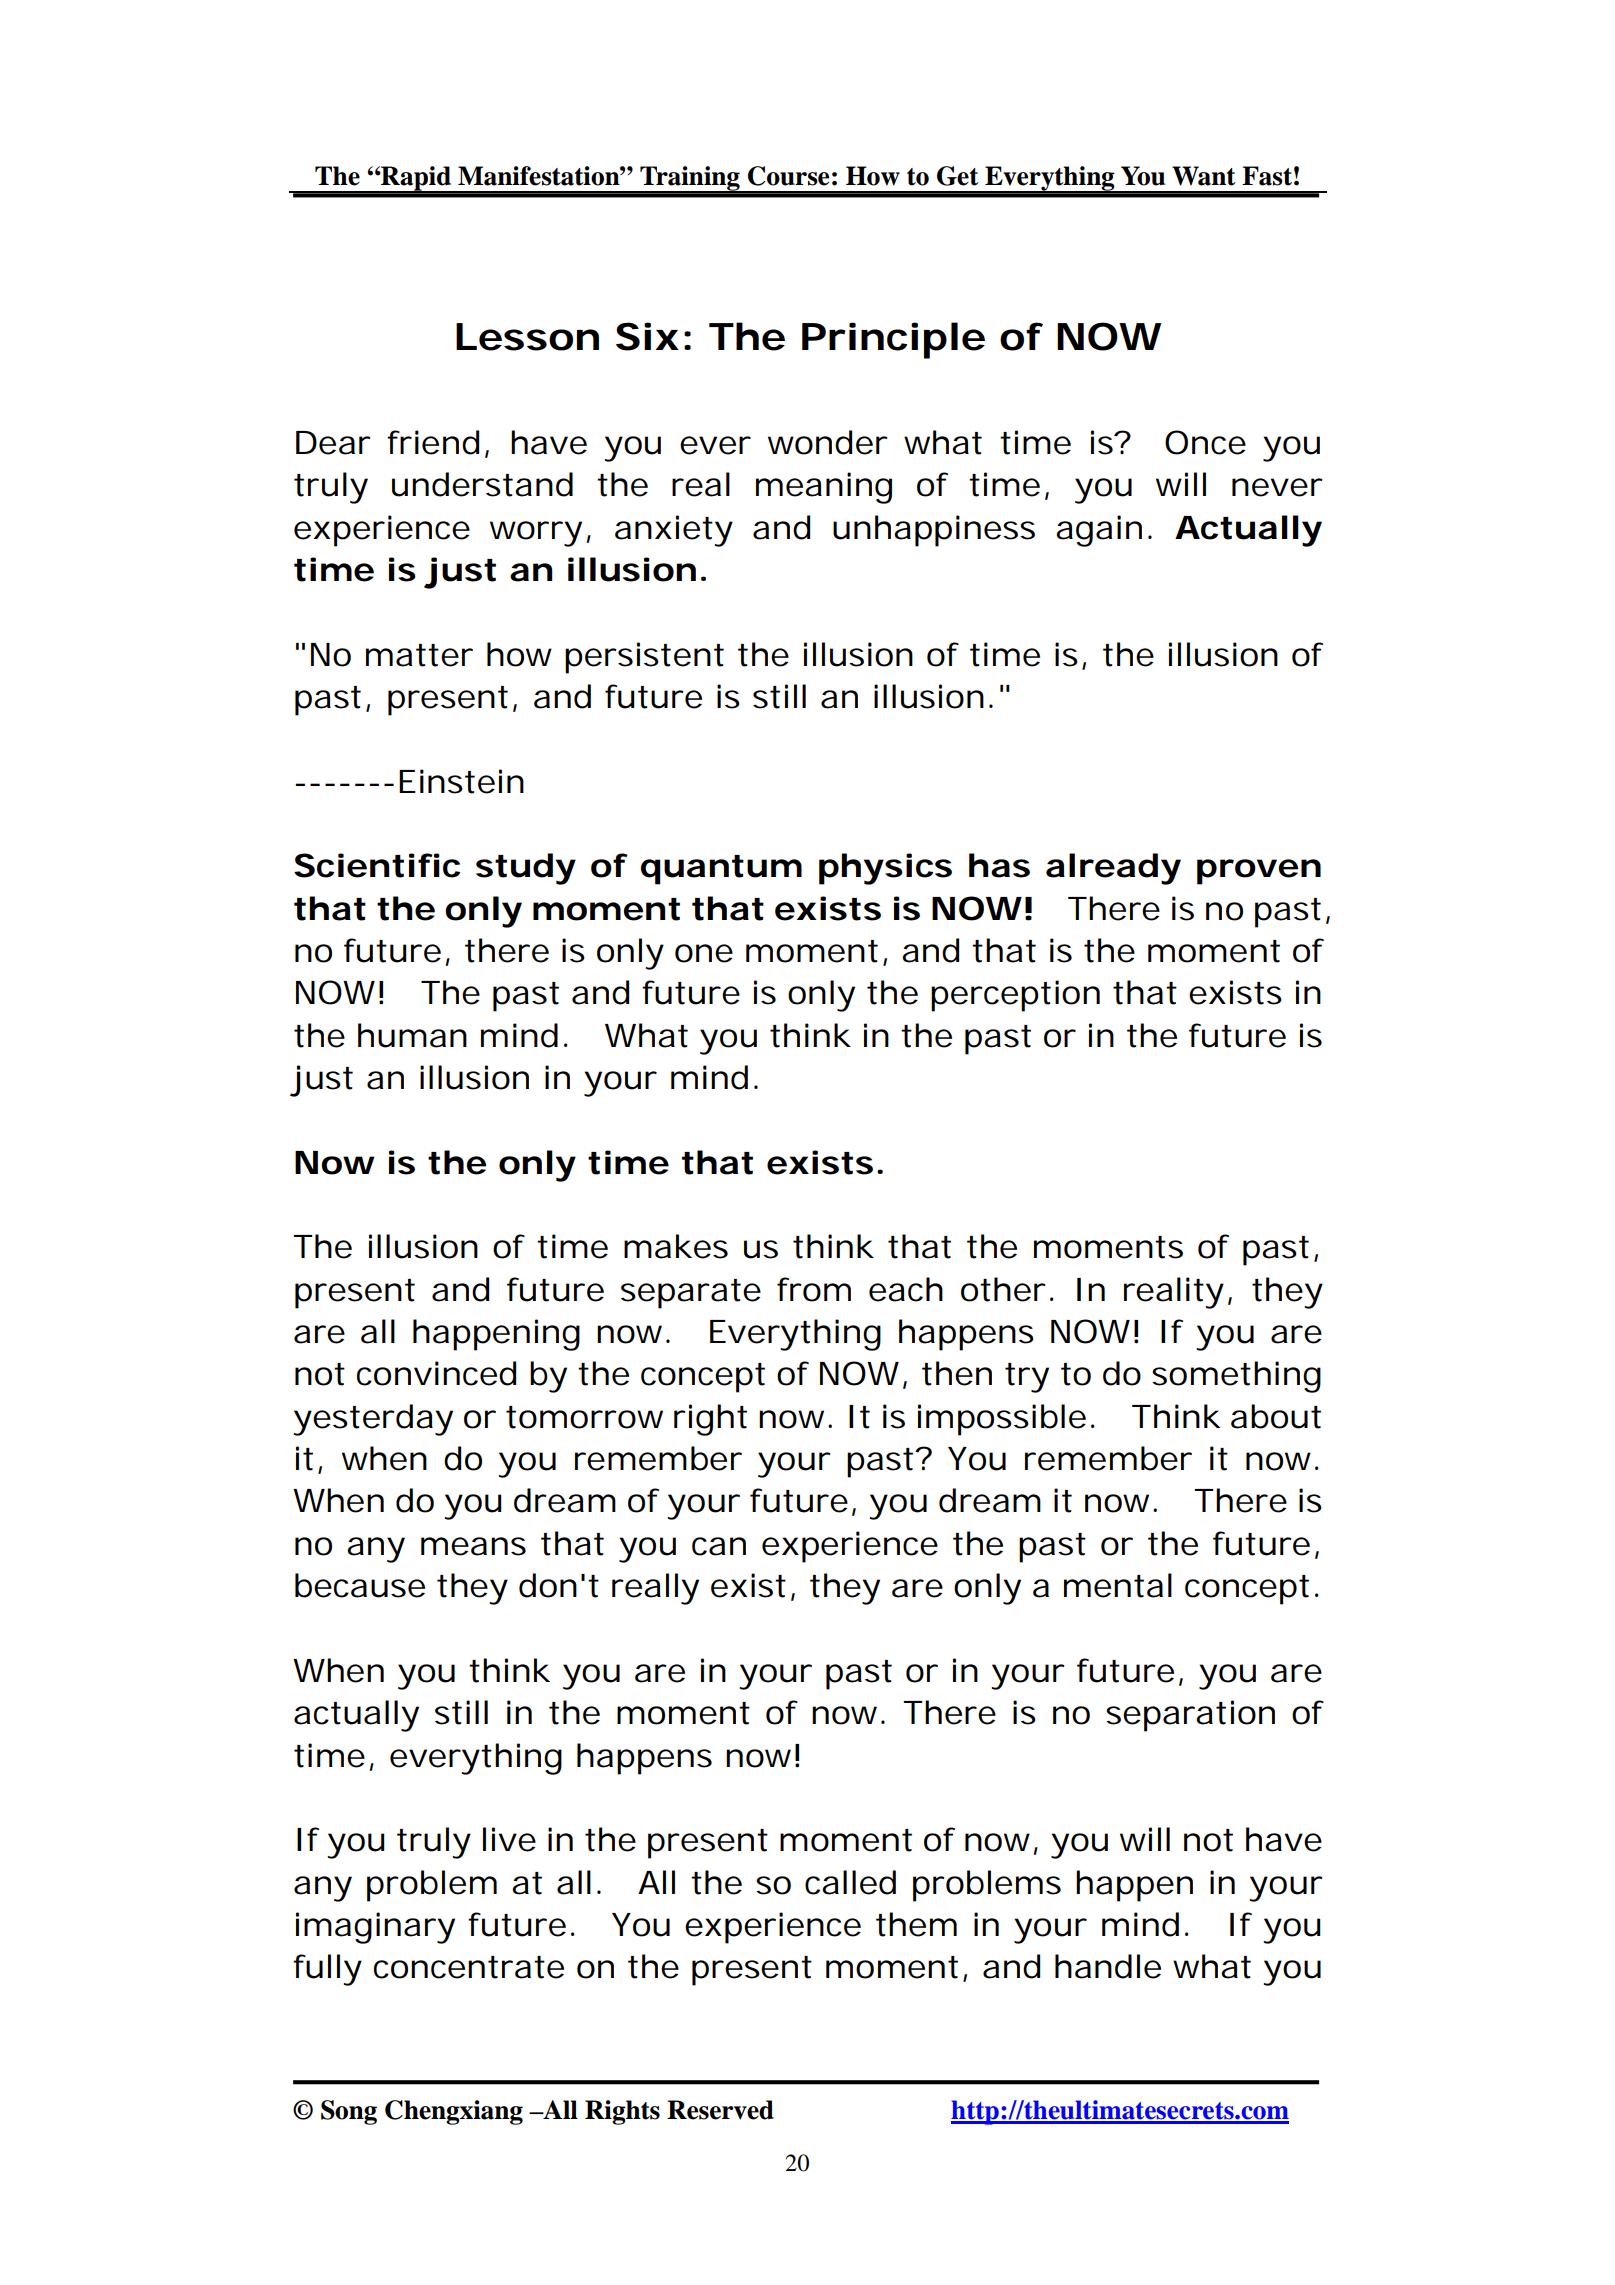  What do you see at coordinates (332, 443) in the screenshot?
I see `Dear` at bounding box center [332, 443].
